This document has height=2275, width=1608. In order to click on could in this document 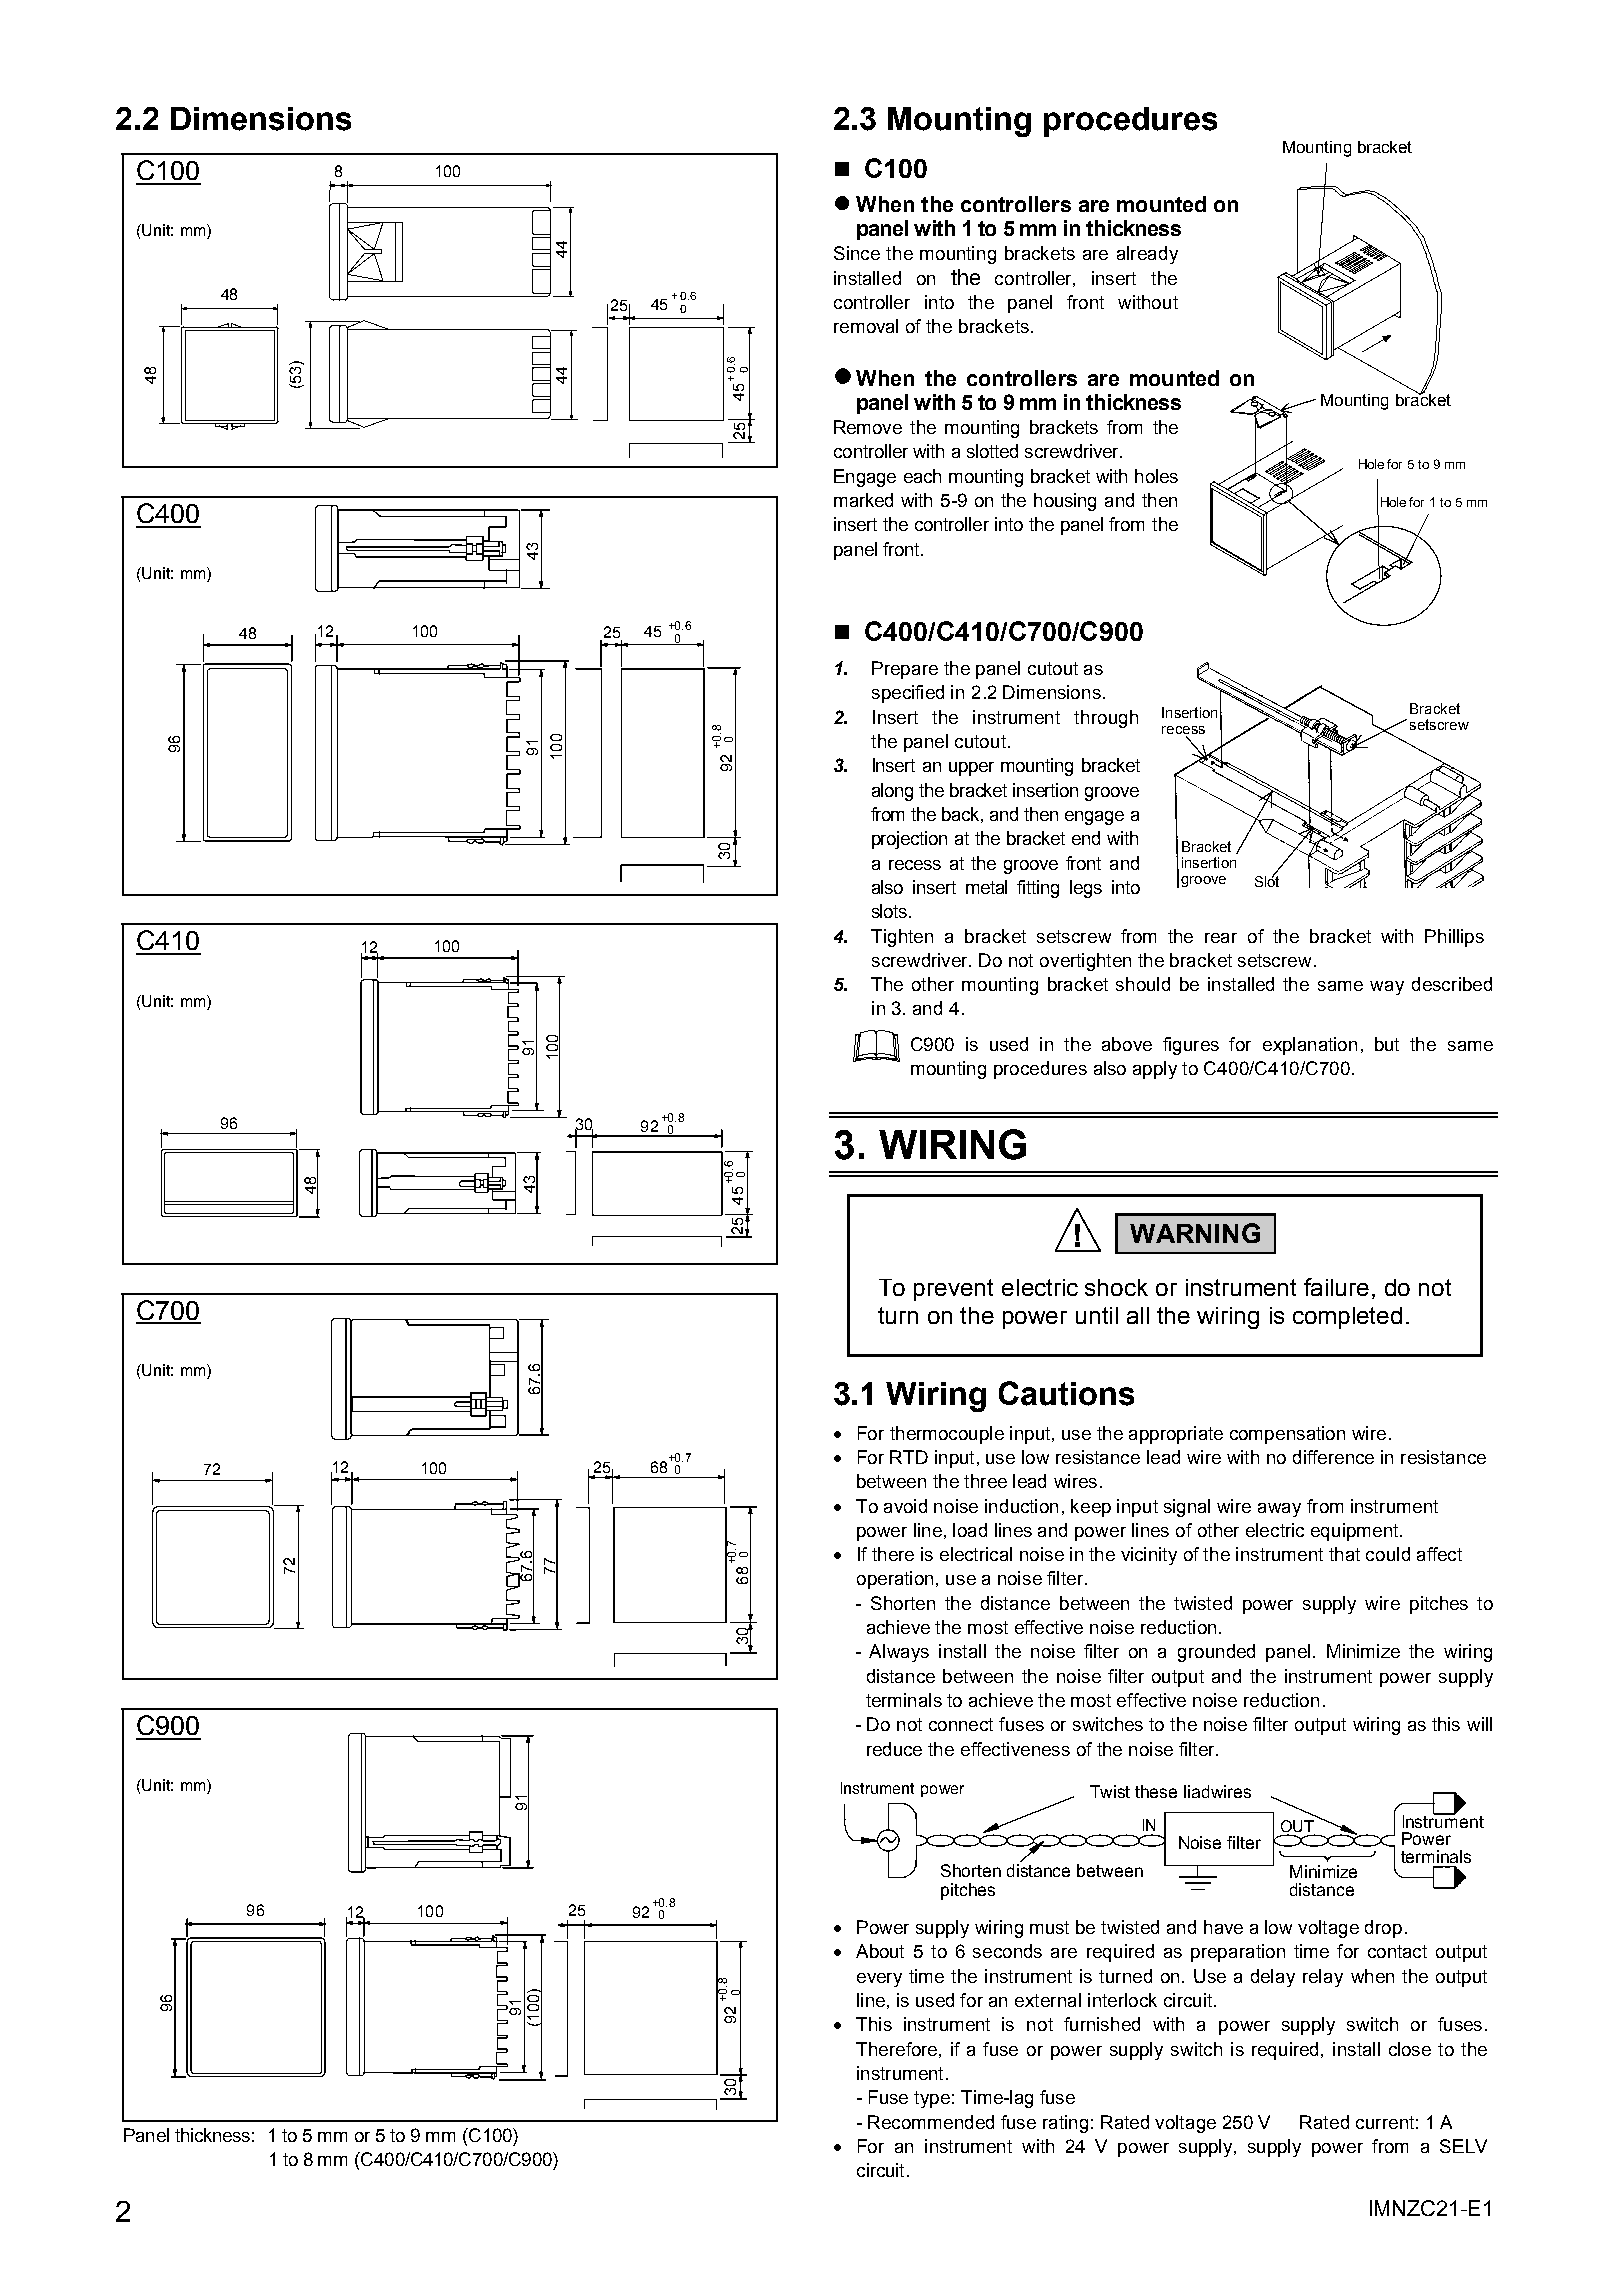, I will do `click(1388, 1554)`.
